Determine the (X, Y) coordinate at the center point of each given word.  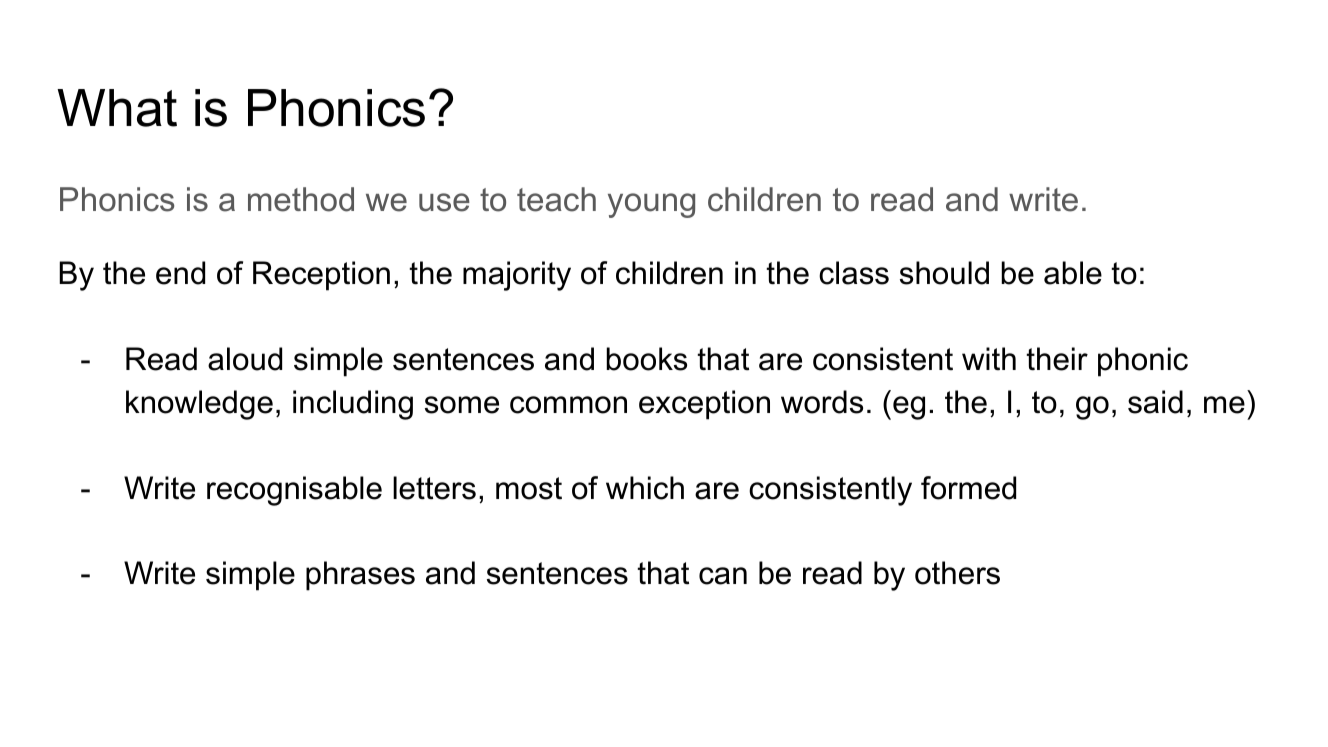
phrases (360, 576)
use (444, 202)
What (117, 108)
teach (556, 199)
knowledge (199, 405)
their (1057, 359)
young (651, 205)
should (944, 273)
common (568, 405)
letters (434, 488)
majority (517, 276)
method (301, 199)
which (645, 488)
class (854, 273)
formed (968, 488)
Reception (321, 276)
